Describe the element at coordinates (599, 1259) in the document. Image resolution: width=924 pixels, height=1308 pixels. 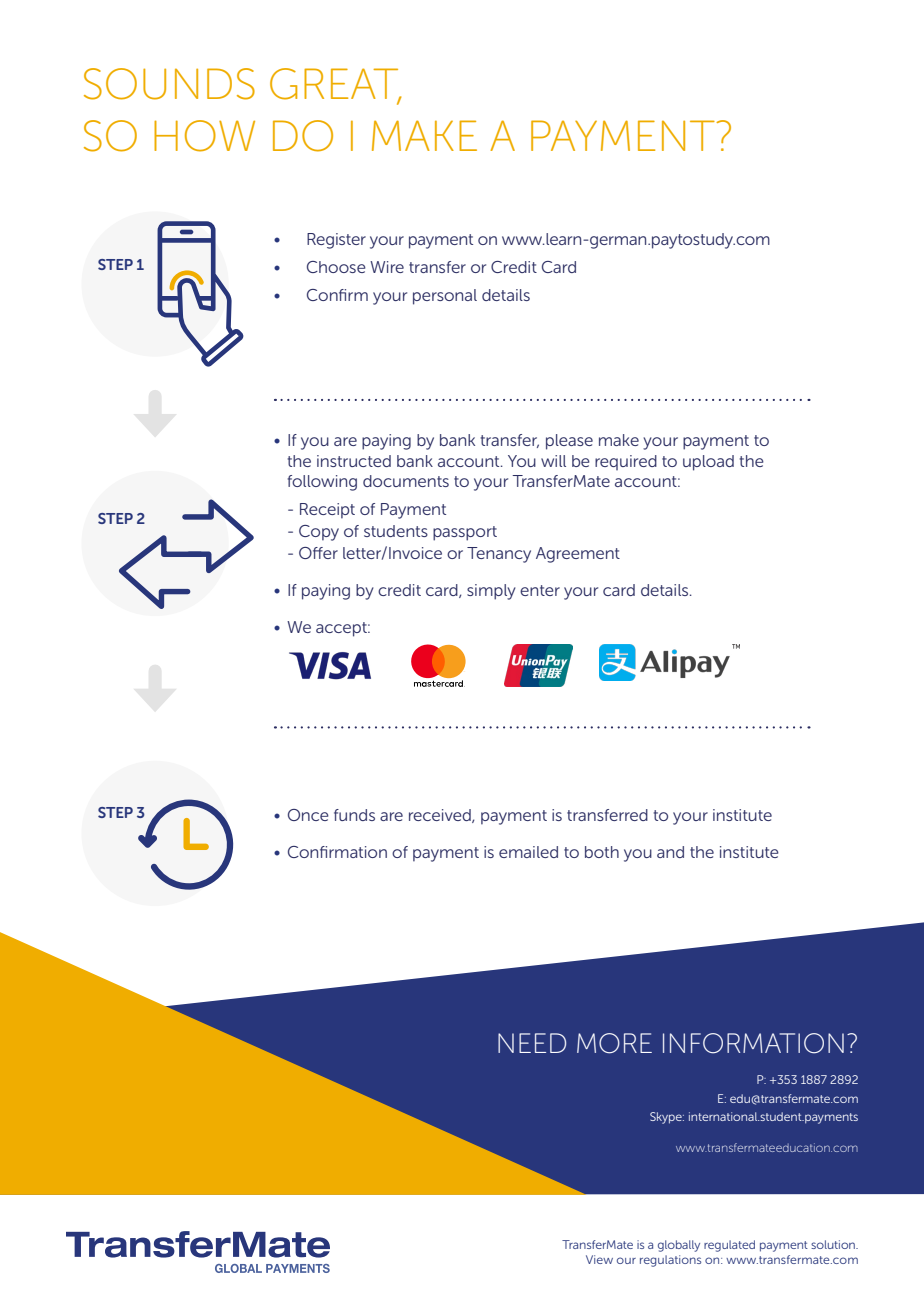
I see `View` at that location.
